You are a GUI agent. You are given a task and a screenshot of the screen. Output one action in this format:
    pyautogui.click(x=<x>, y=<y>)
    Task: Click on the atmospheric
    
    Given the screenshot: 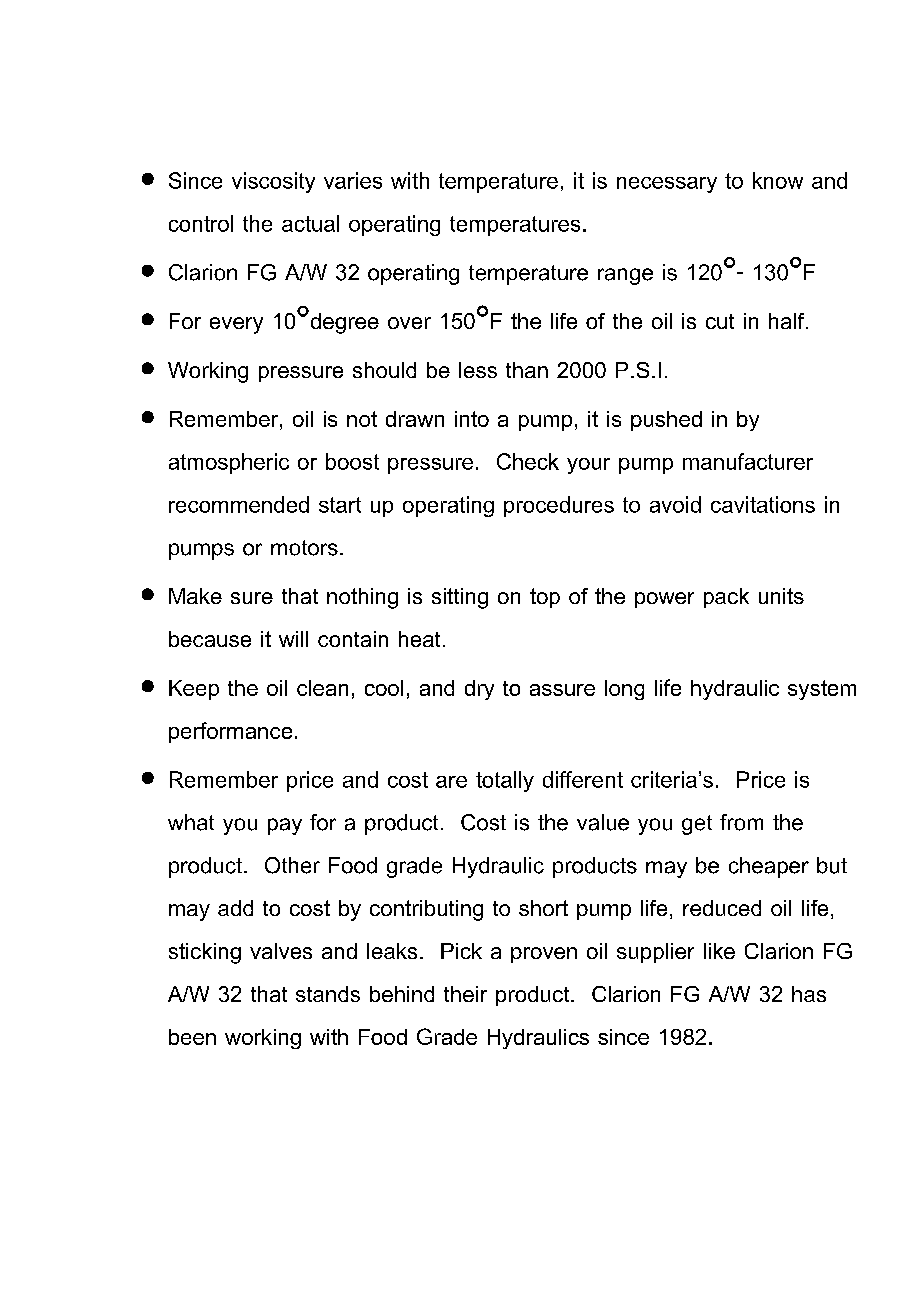 What is the action you would take?
    pyautogui.click(x=229, y=463)
